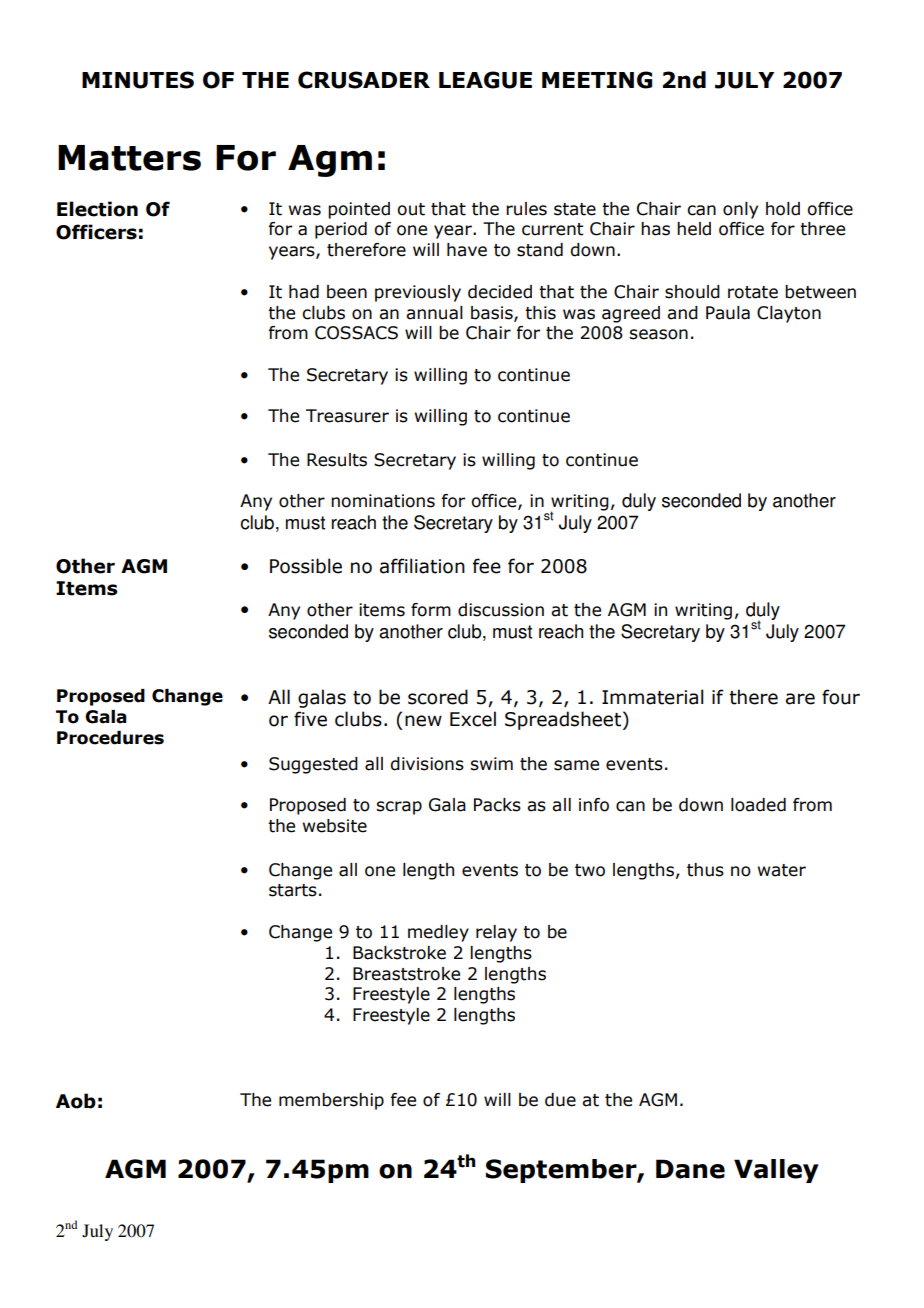  What do you see at coordinates (76, 1101) in the image?
I see `Aob` at bounding box center [76, 1101].
